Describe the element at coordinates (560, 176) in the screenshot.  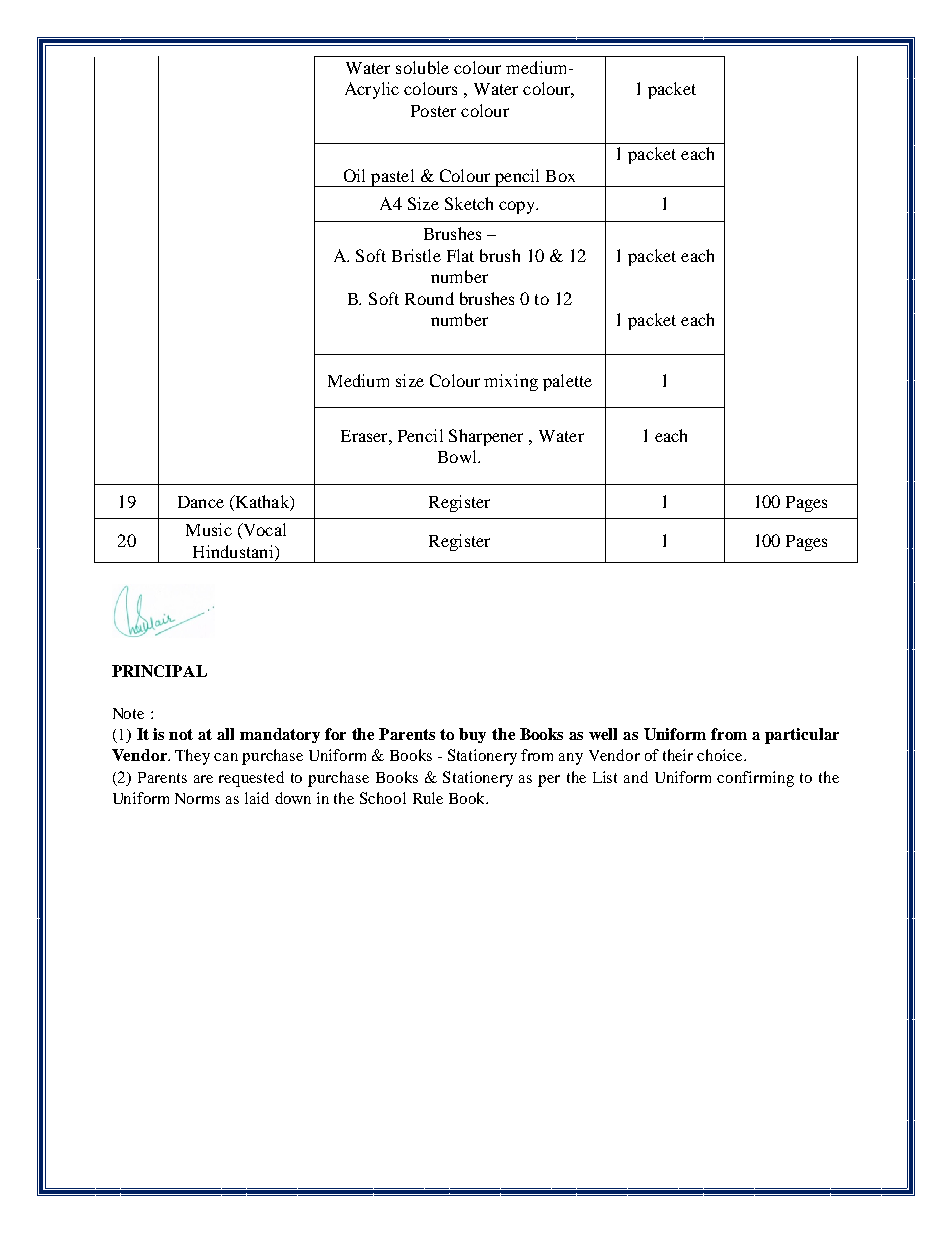
I see `Box` at that location.
